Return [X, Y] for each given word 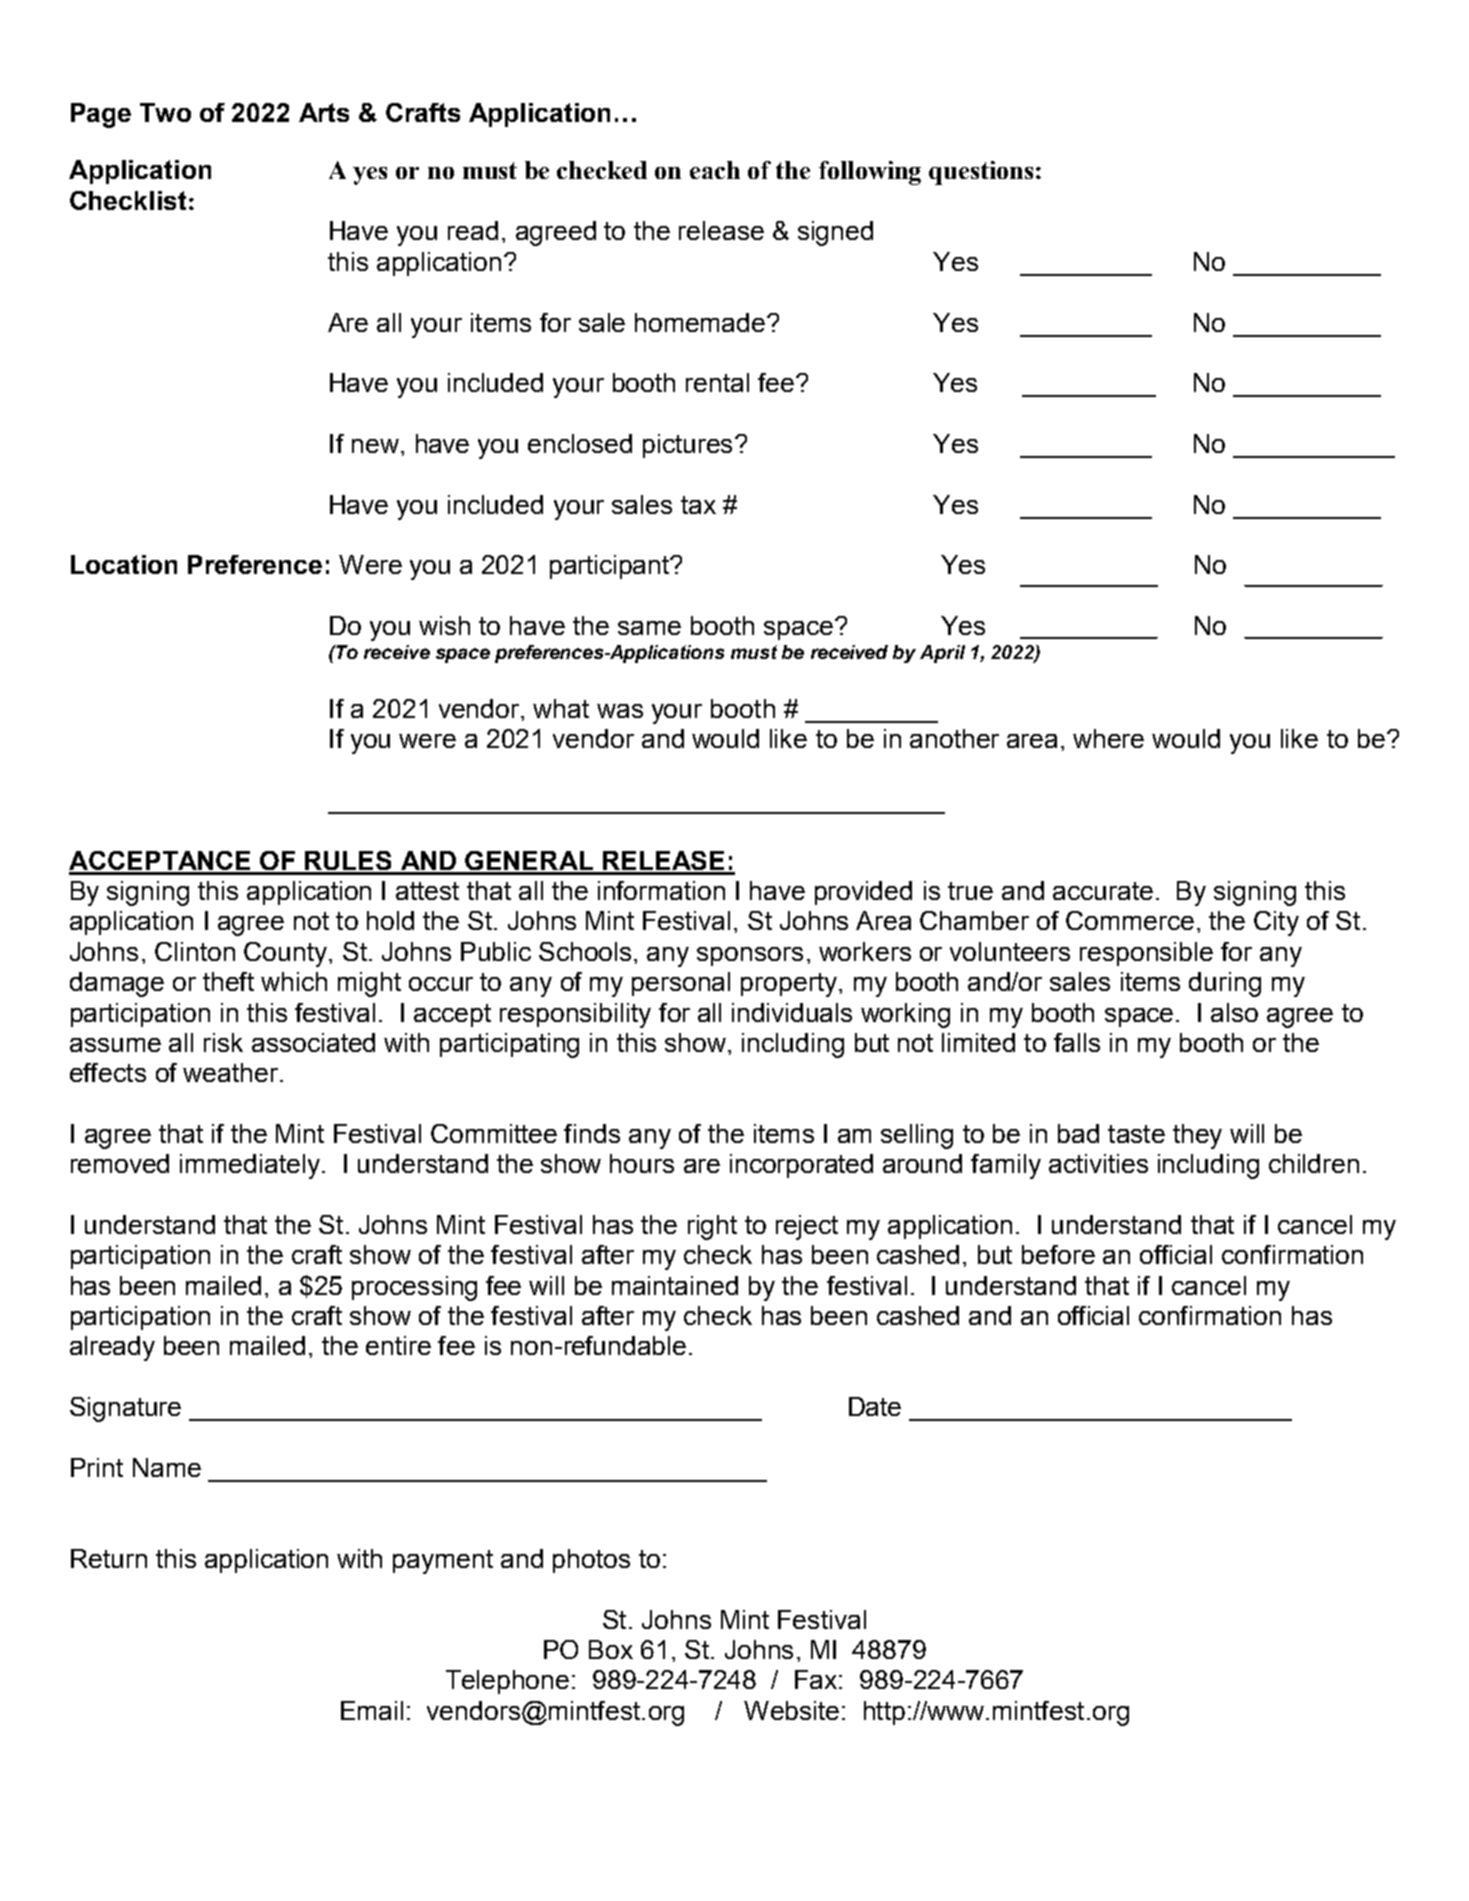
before [1058, 1254]
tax [698, 505]
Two [165, 112]
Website [791, 1710]
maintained [675, 1285]
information [661, 890]
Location [124, 564]
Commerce [1130, 920]
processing [414, 1288]
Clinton [195, 951]
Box [611, 1649]
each [715, 170]
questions [981, 173]
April [942, 654]
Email [372, 1710]
